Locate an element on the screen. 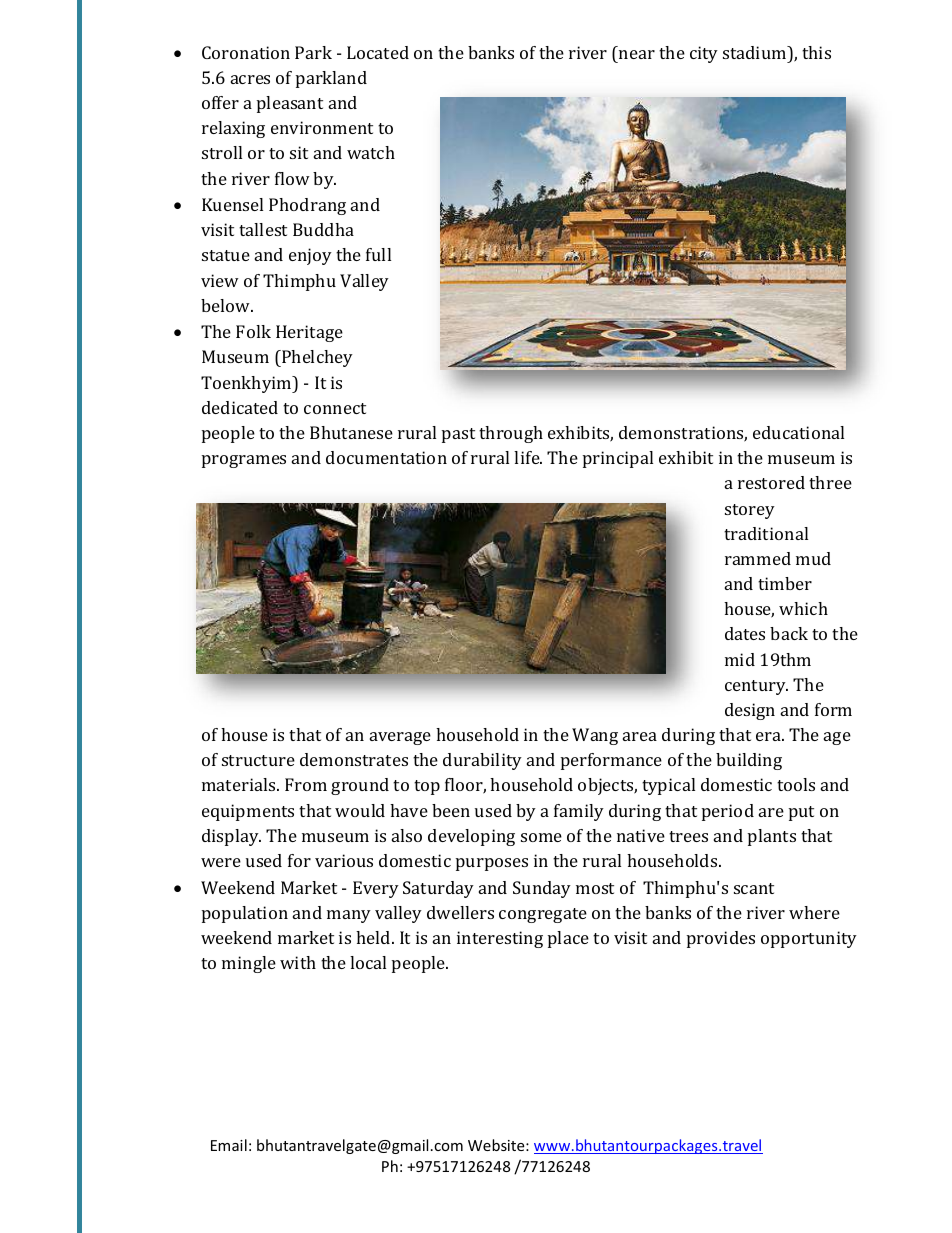  near is located at coordinates (637, 54).
